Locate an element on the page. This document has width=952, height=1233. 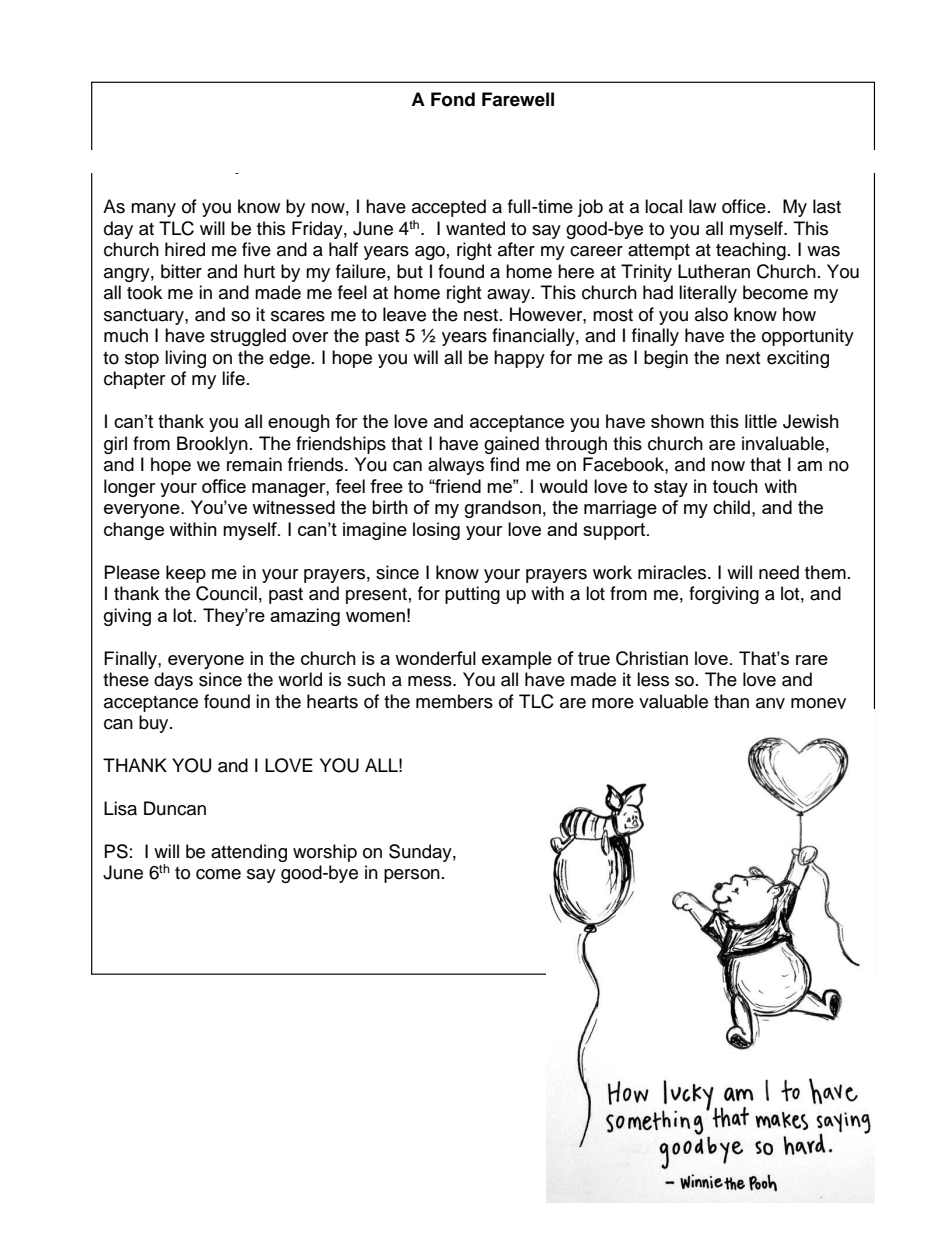
attending is located at coordinates (249, 853).
